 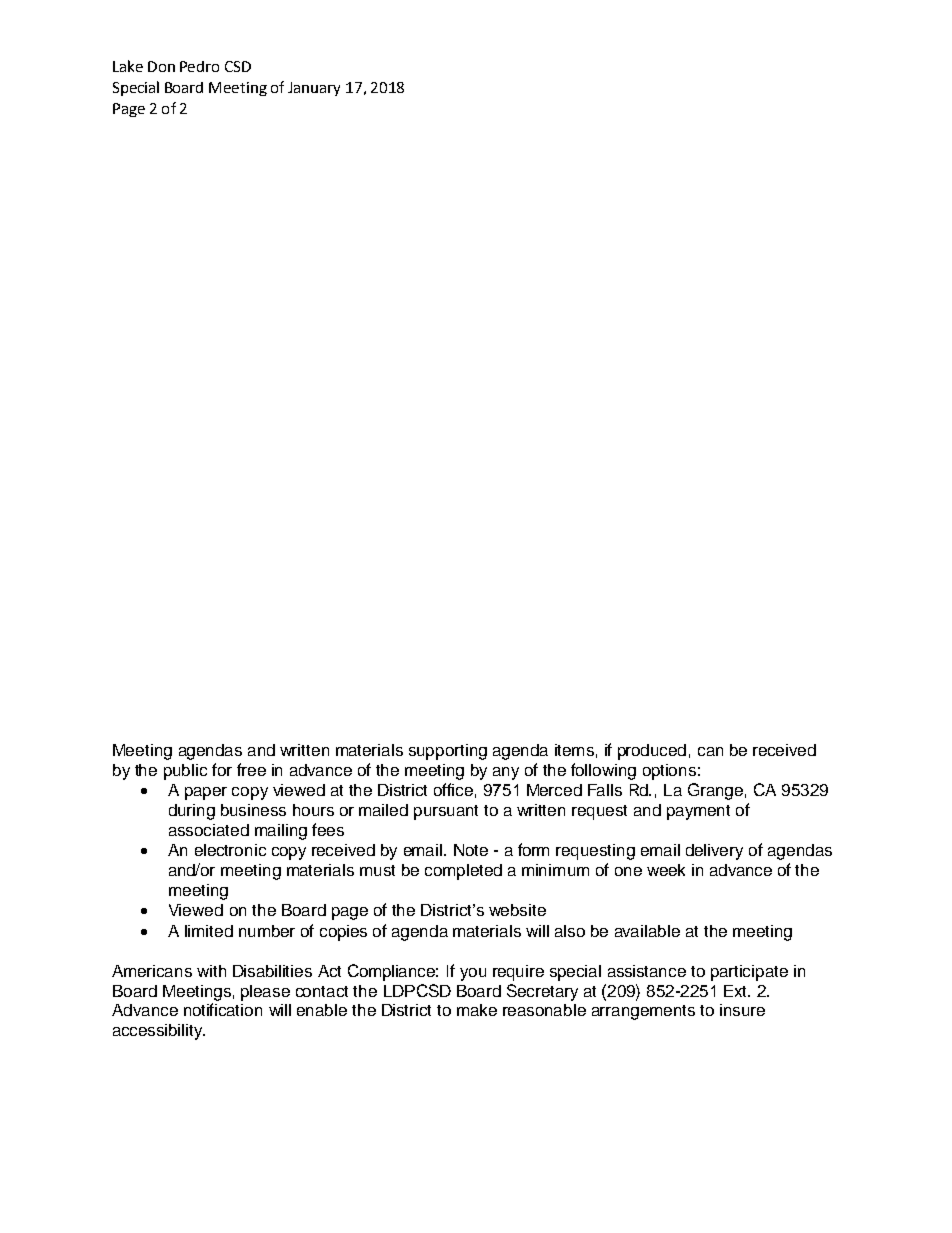 I want to click on produced, so click(x=652, y=752).
